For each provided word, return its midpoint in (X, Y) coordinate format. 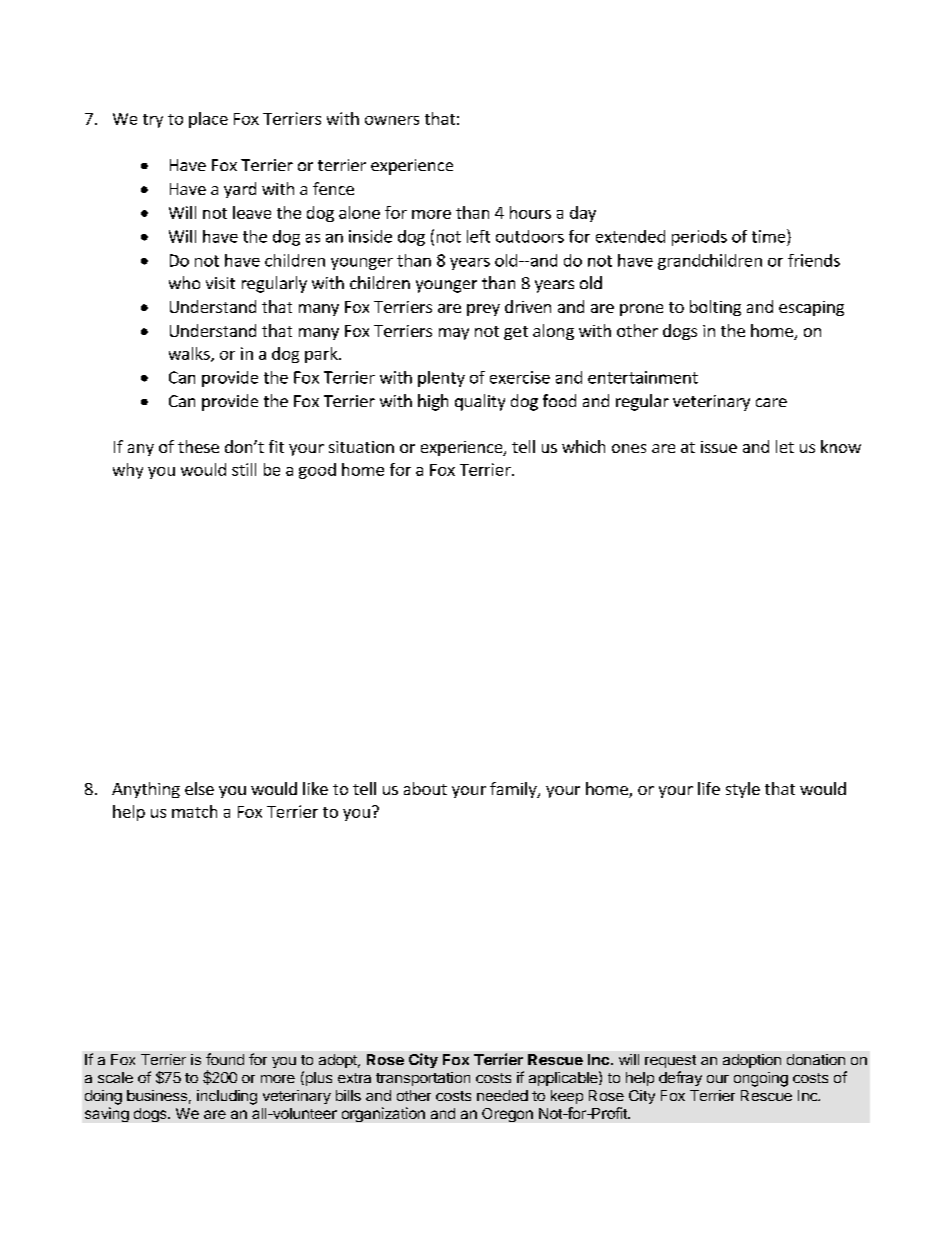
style (743, 790)
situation (361, 447)
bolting (715, 308)
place (208, 120)
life (709, 788)
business (157, 1095)
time (770, 236)
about (425, 788)
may (454, 334)
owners (392, 120)
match (194, 811)
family (514, 790)
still (244, 469)
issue (719, 447)
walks (190, 354)
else (199, 788)
